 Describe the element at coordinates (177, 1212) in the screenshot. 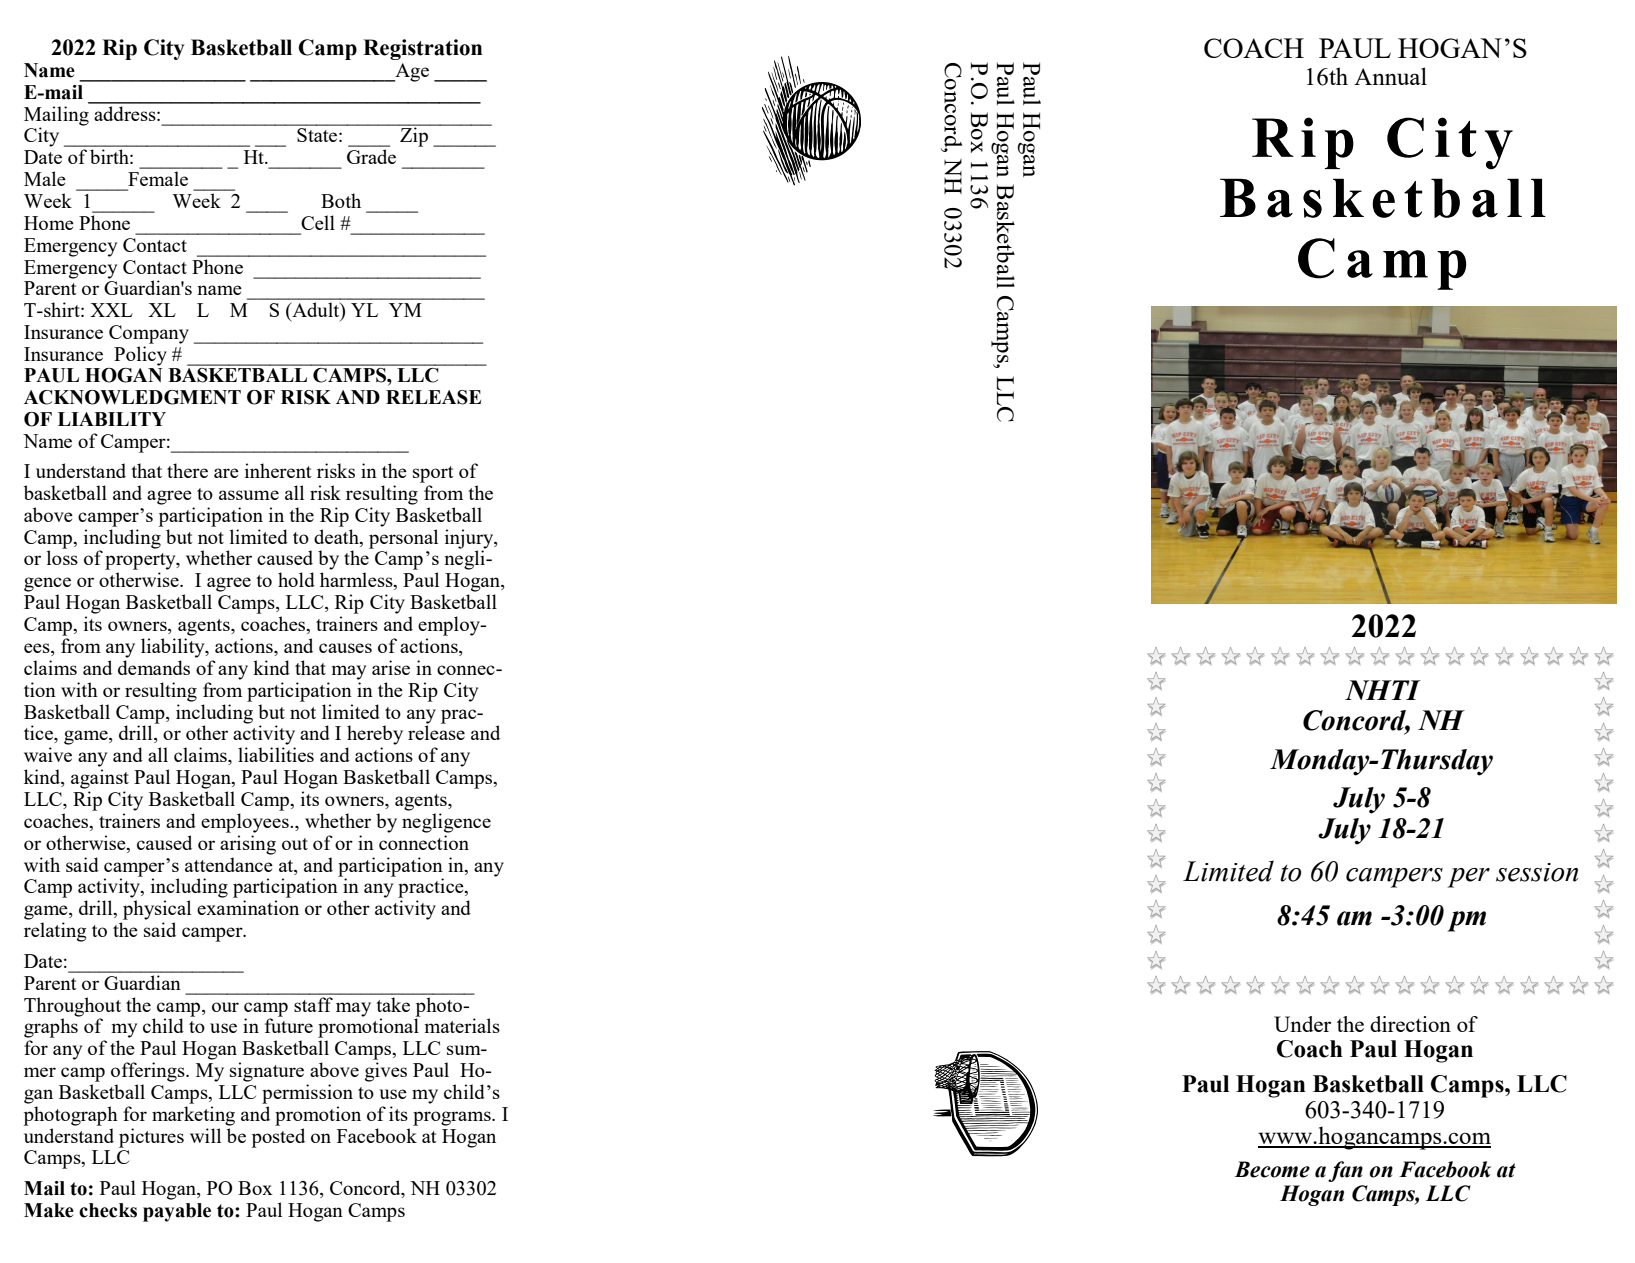

I see `payable` at that location.
